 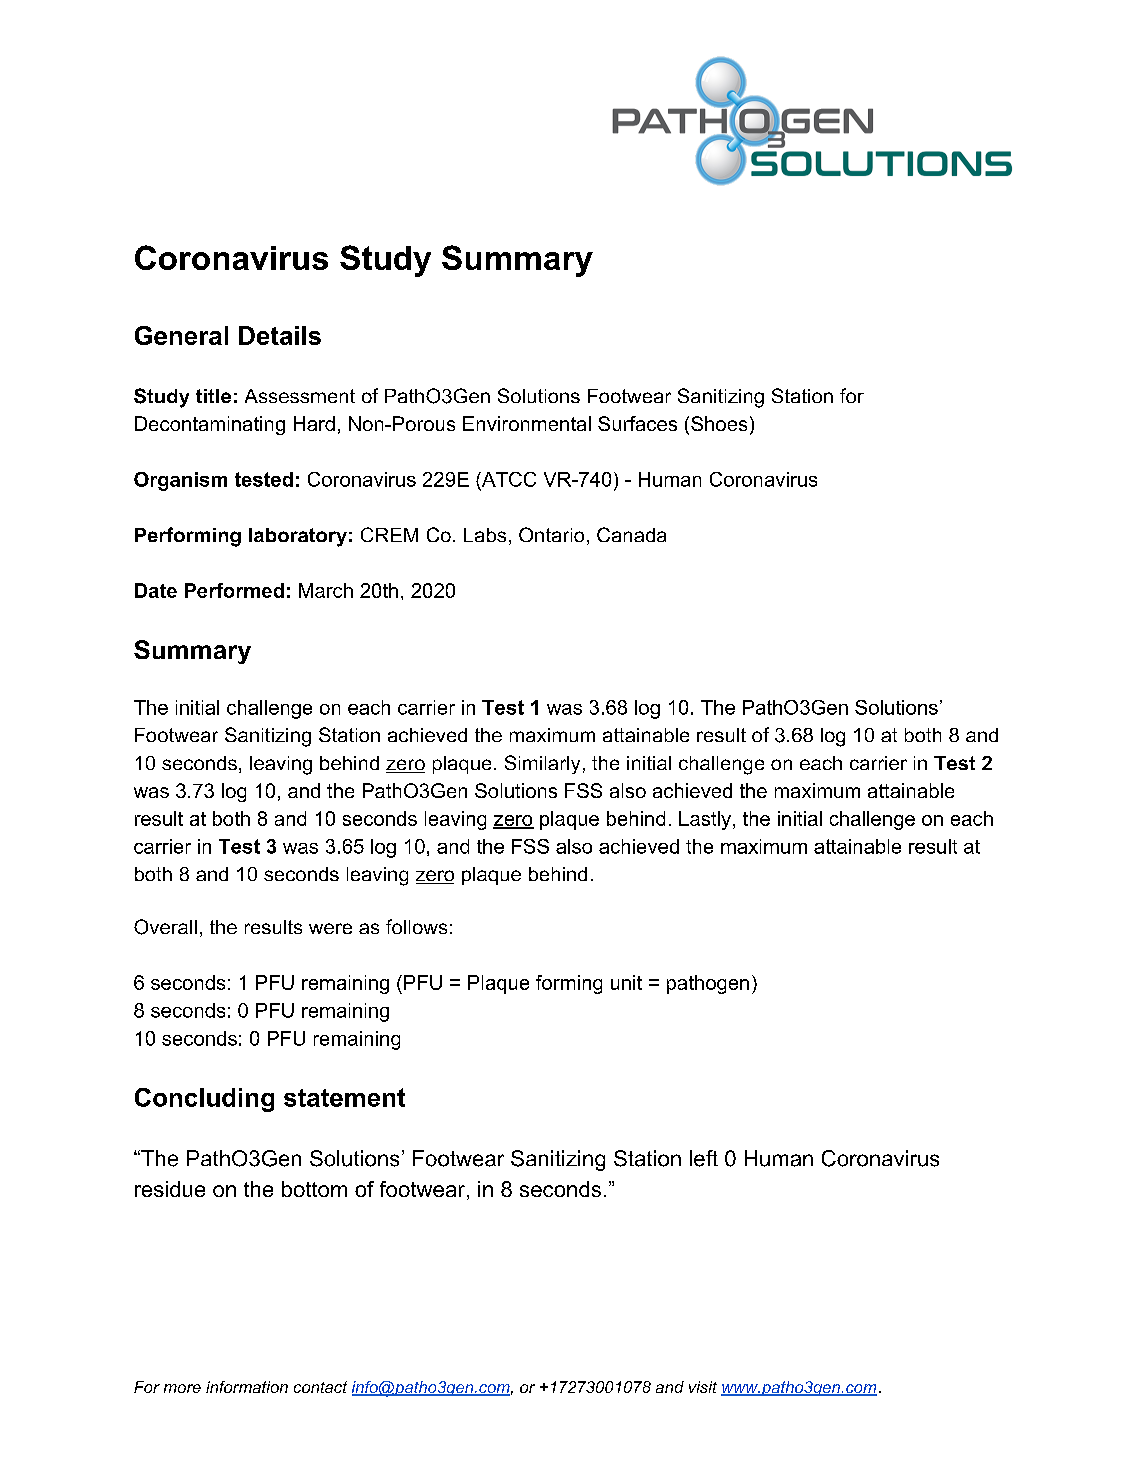 I want to click on Concluding, so click(x=204, y=1100).
